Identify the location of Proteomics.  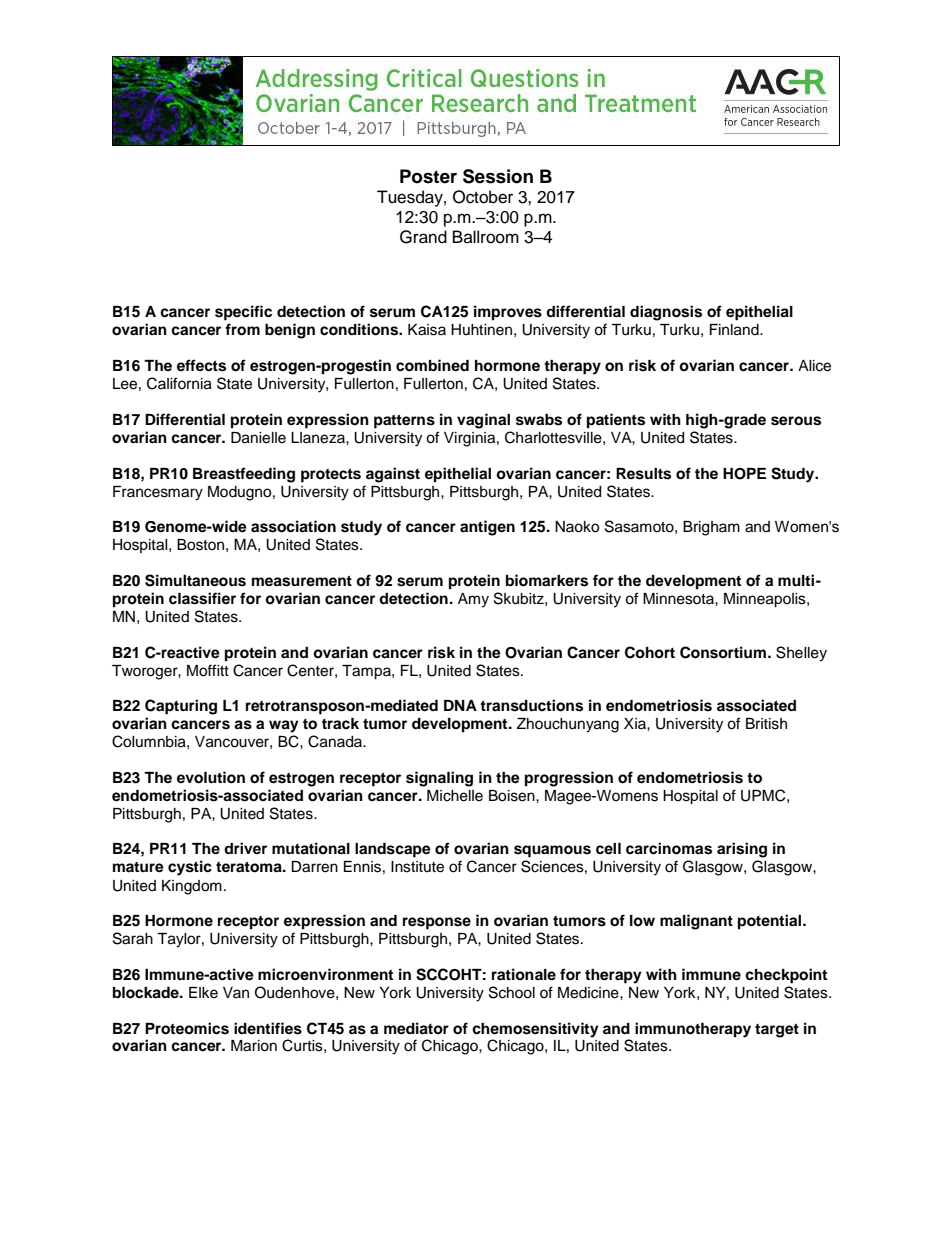
(187, 1028).
